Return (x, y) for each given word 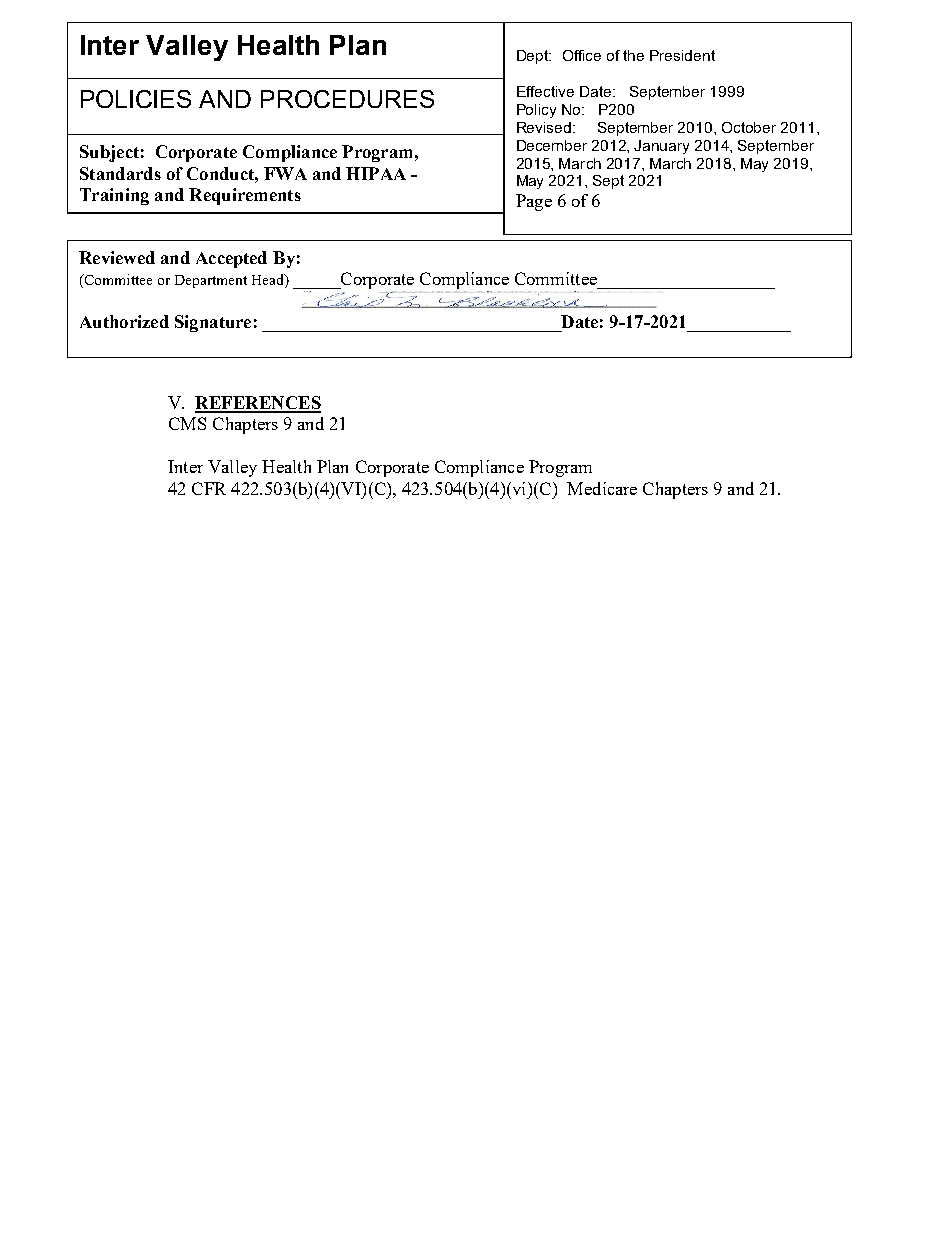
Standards (120, 173)
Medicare (602, 488)
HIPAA (376, 173)
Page (534, 202)
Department (211, 281)
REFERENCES (258, 404)
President (682, 55)
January (661, 147)
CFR (209, 488)
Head (269, 281)
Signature (213, 323)
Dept (534, 57)
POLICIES (136, 99)
